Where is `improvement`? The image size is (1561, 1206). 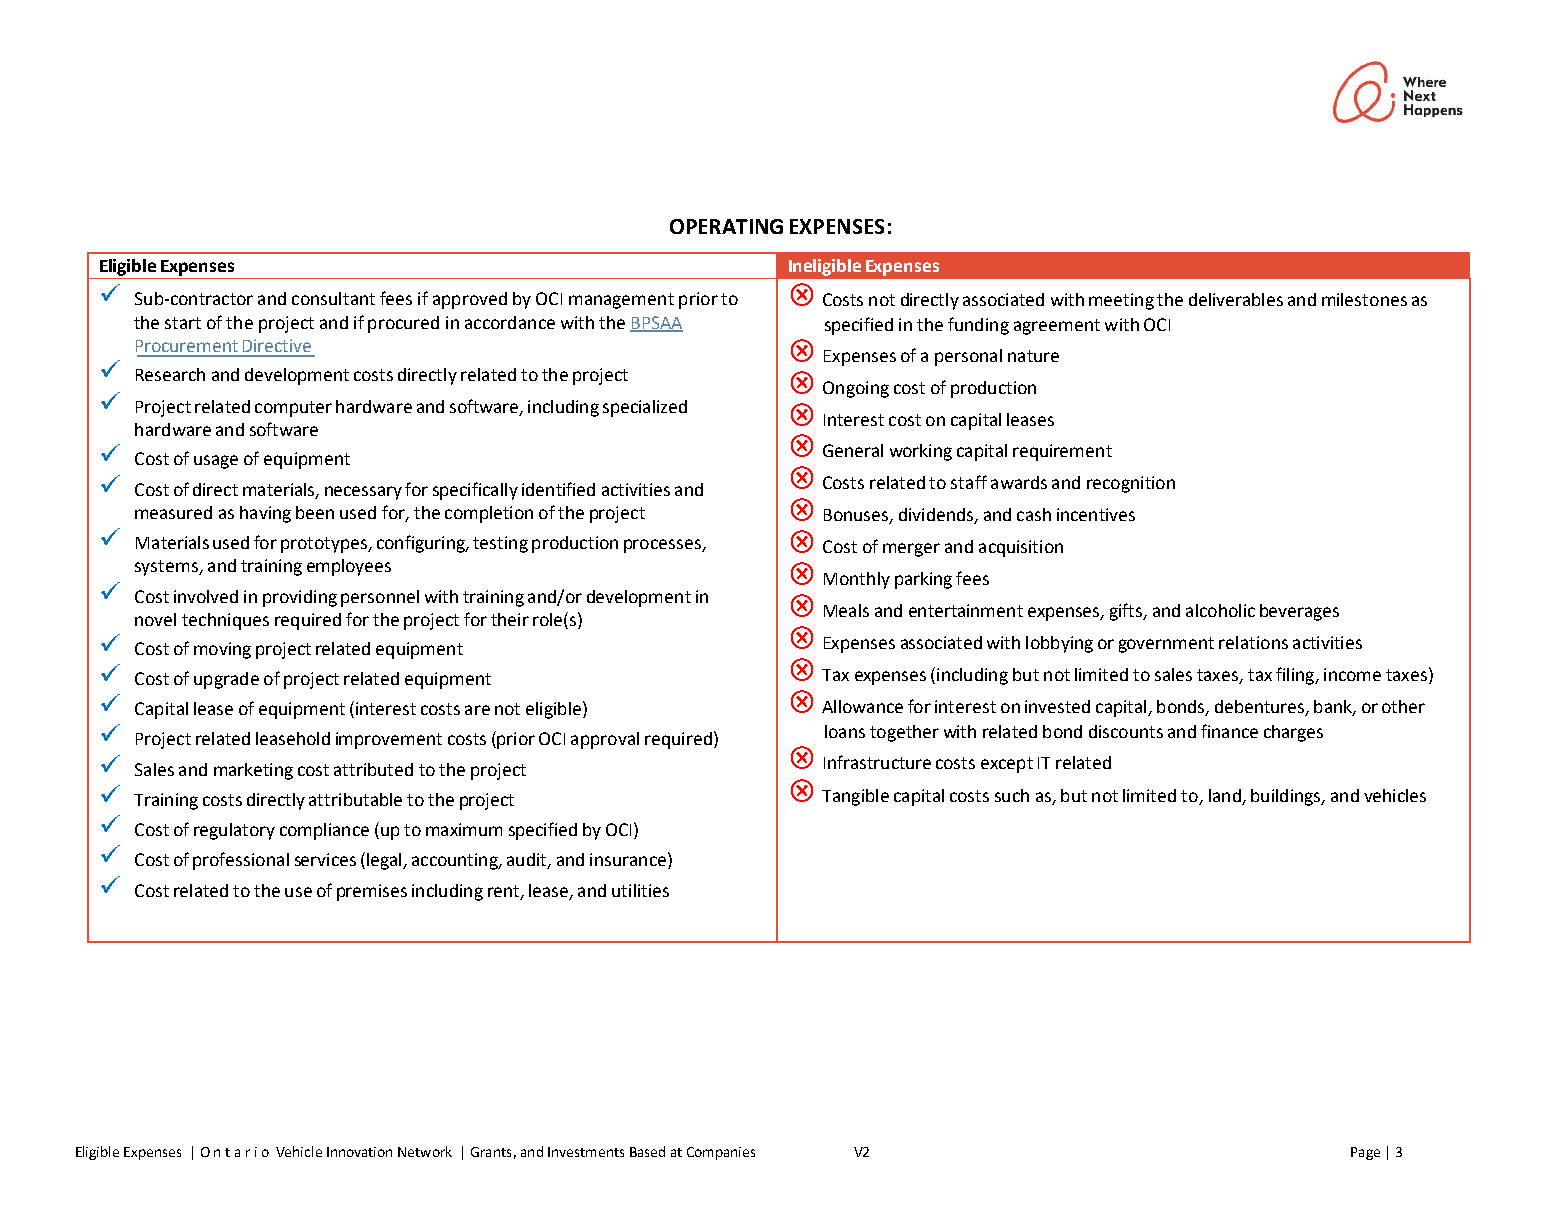 improvement is located at coordinates (389, 740).
